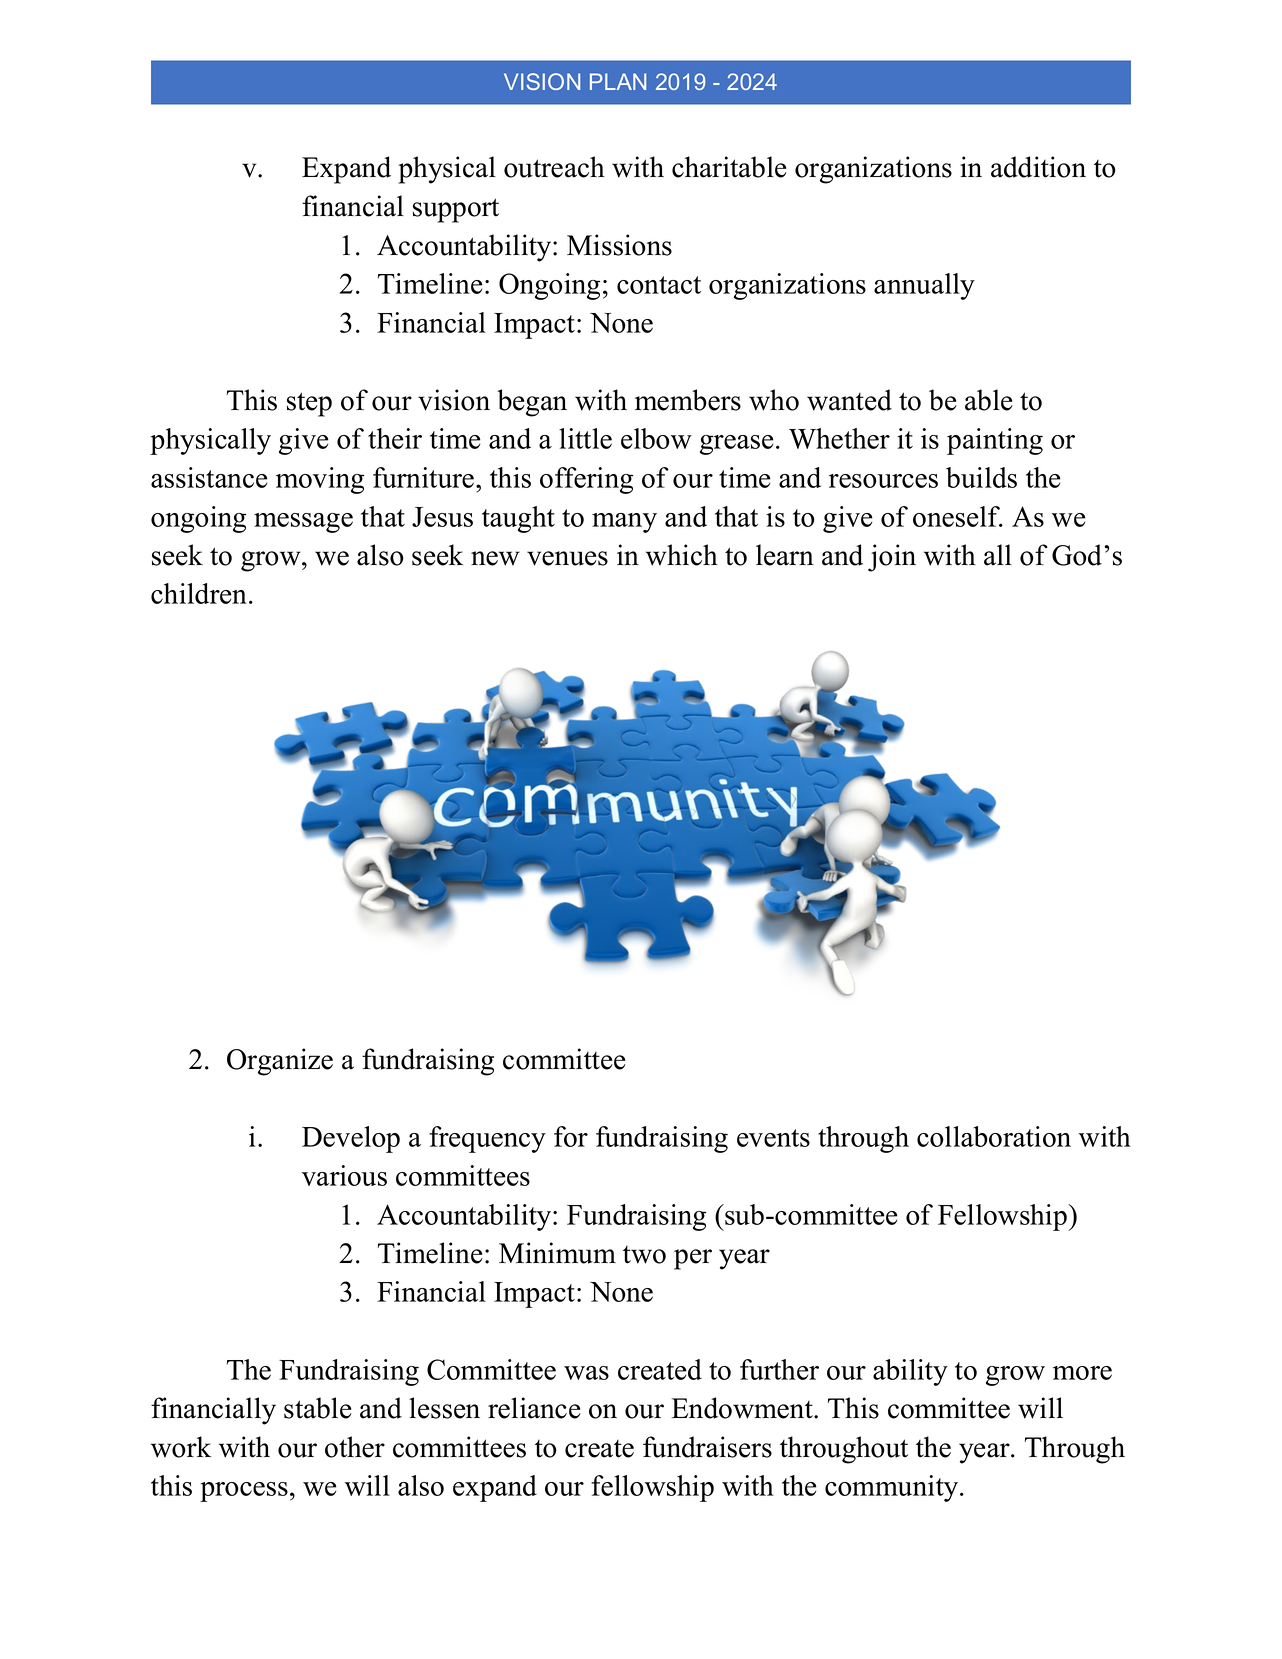 The image size is (1282, 1659). I want to click on PLAN, so click(618, 81).
